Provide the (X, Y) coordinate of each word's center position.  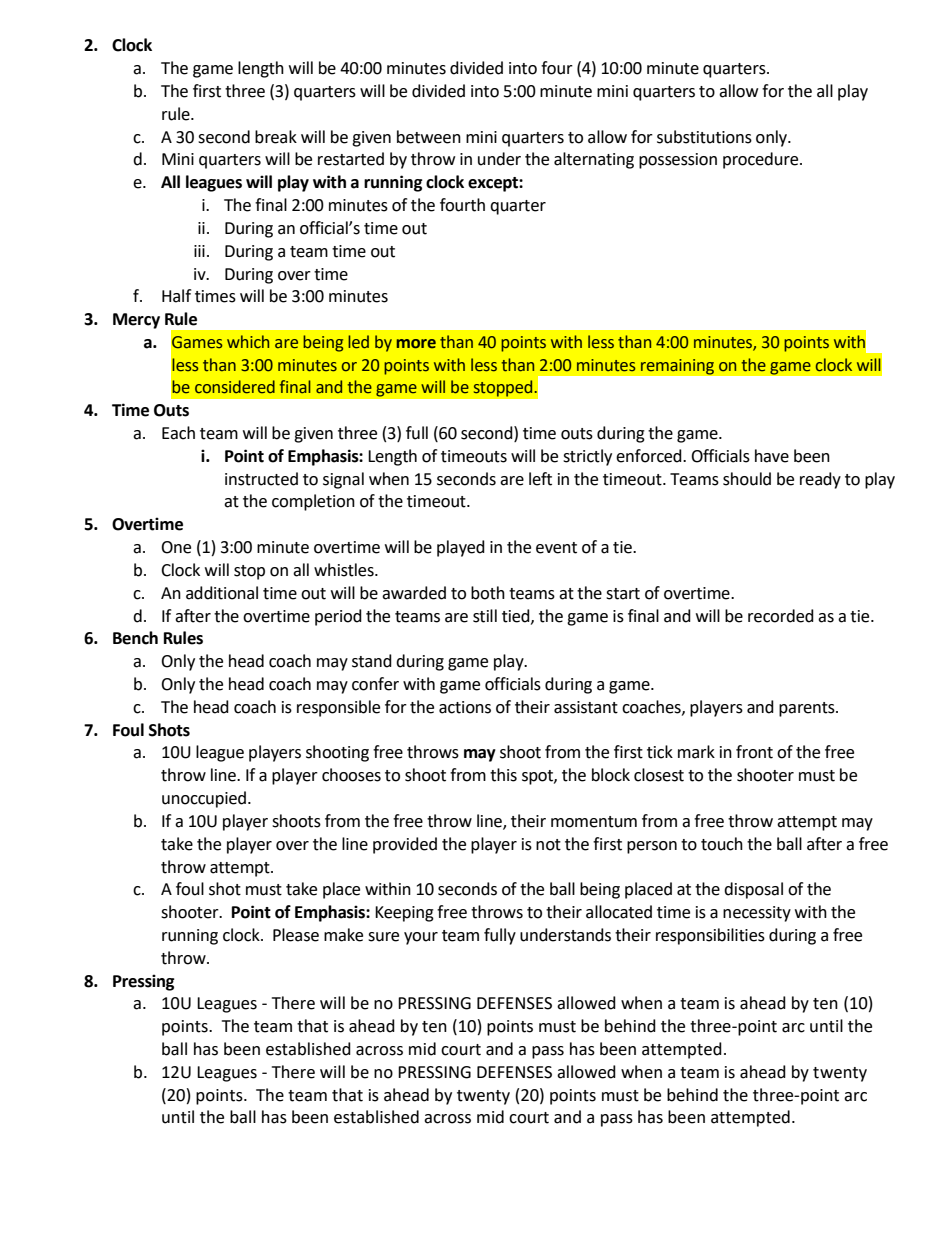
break (276, 137)
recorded (781, 616)
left (540, 479)
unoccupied (204, 799)
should (747, 479)
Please (296, 935)
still (485, 616)
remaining (677, 367)
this (503, 775)
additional (222, 593)
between (429, 137)
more (416, 344)
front (754, 752)
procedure (762, 160)
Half (176, 296)
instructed (261, 479)
